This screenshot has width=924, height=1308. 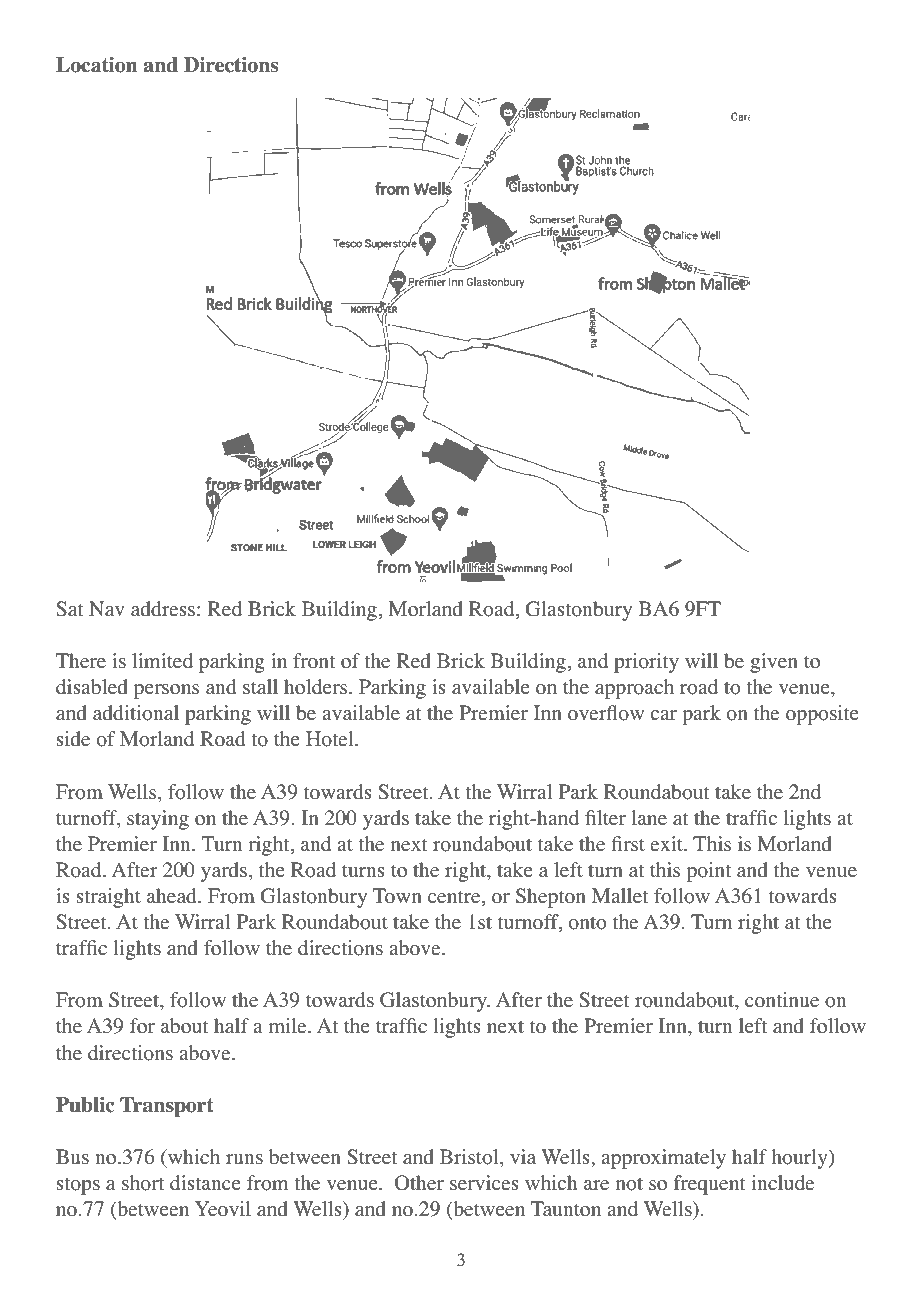 I want to click on approach, so click(x=634, y=689).
